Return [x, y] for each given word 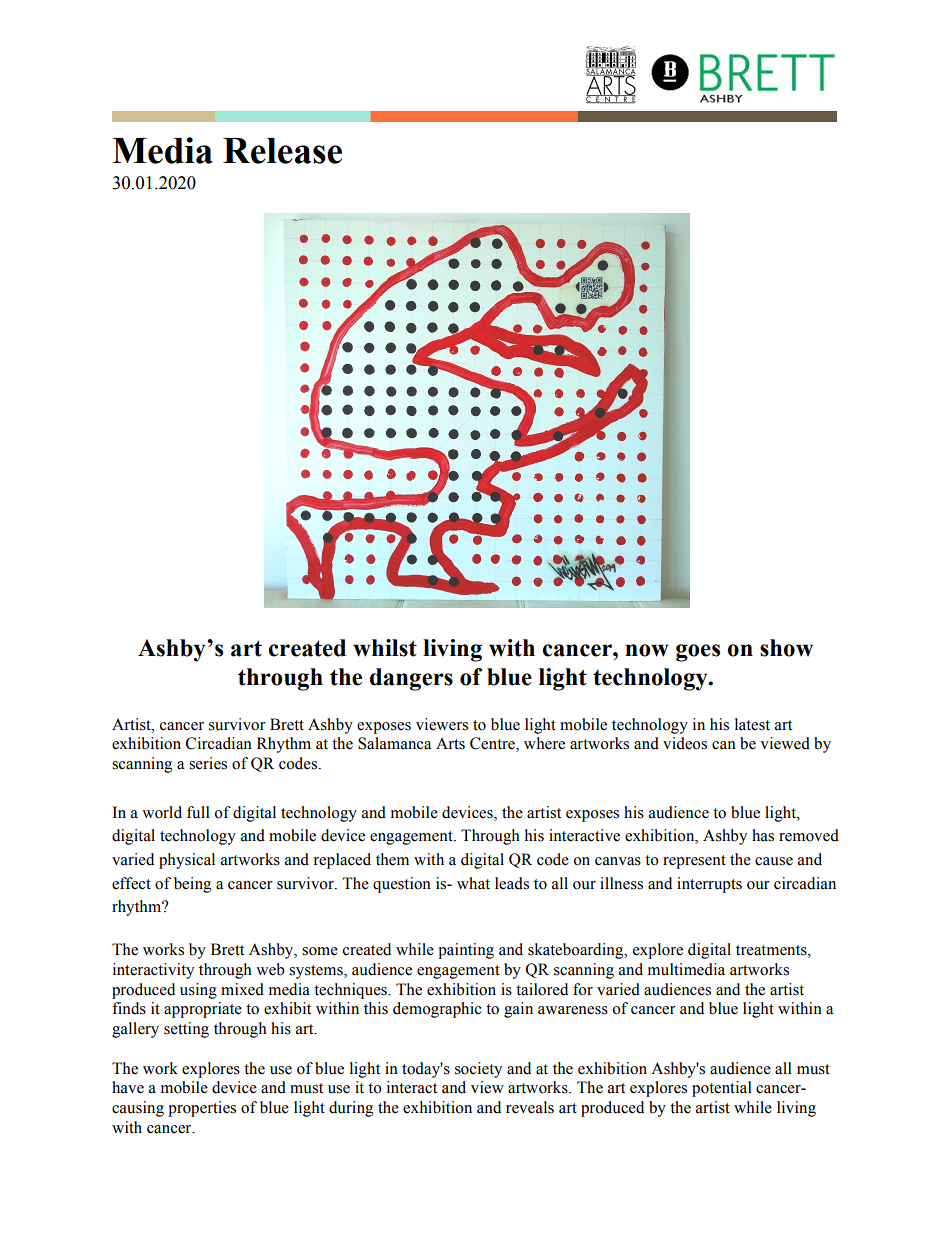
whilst [385, 648]
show [786, 648]
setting [186, 1030]
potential [722, 1089]
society [478, 1070]
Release [282, 151]
